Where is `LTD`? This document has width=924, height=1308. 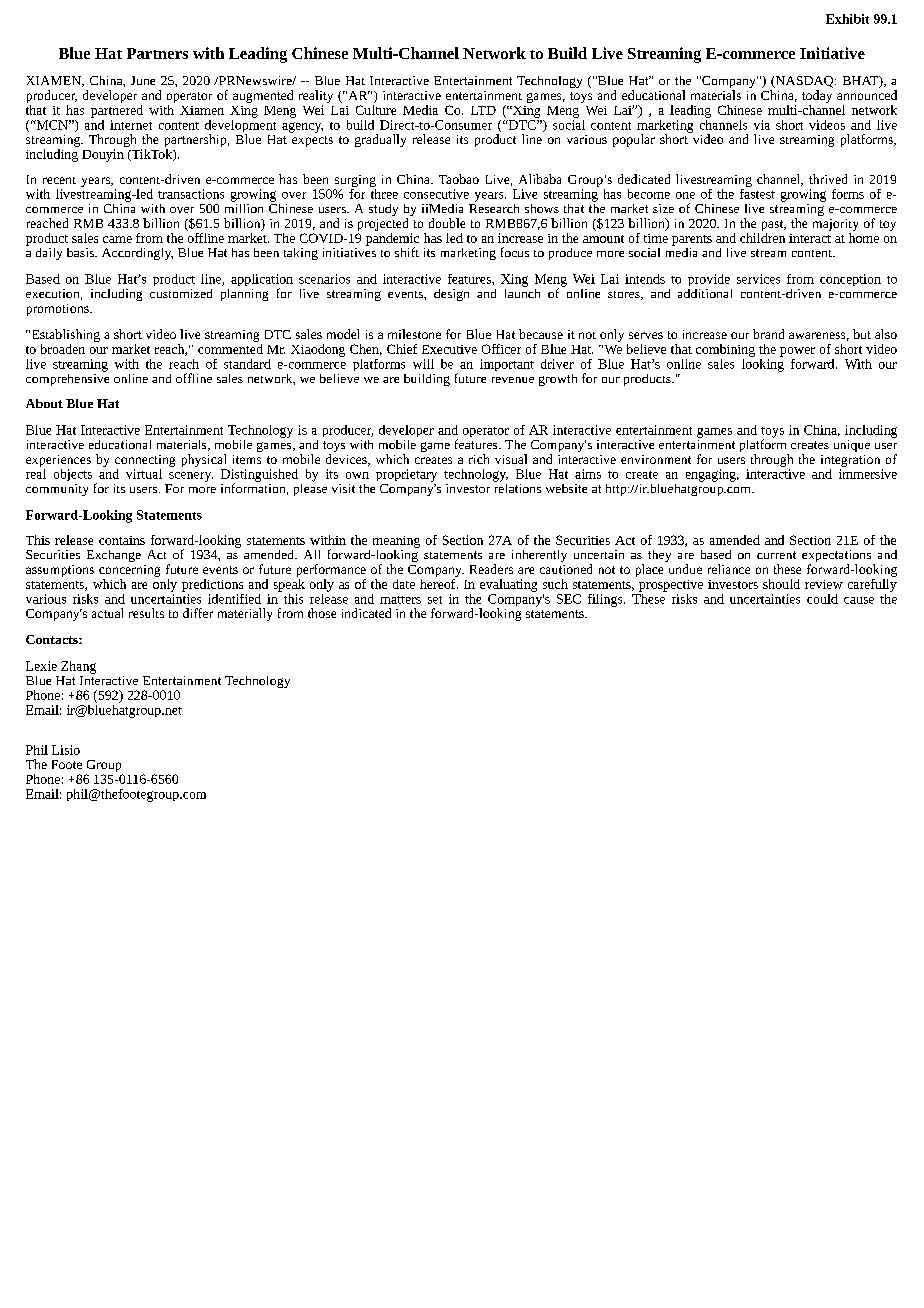
LTD is located at coordinates (483, 110).
